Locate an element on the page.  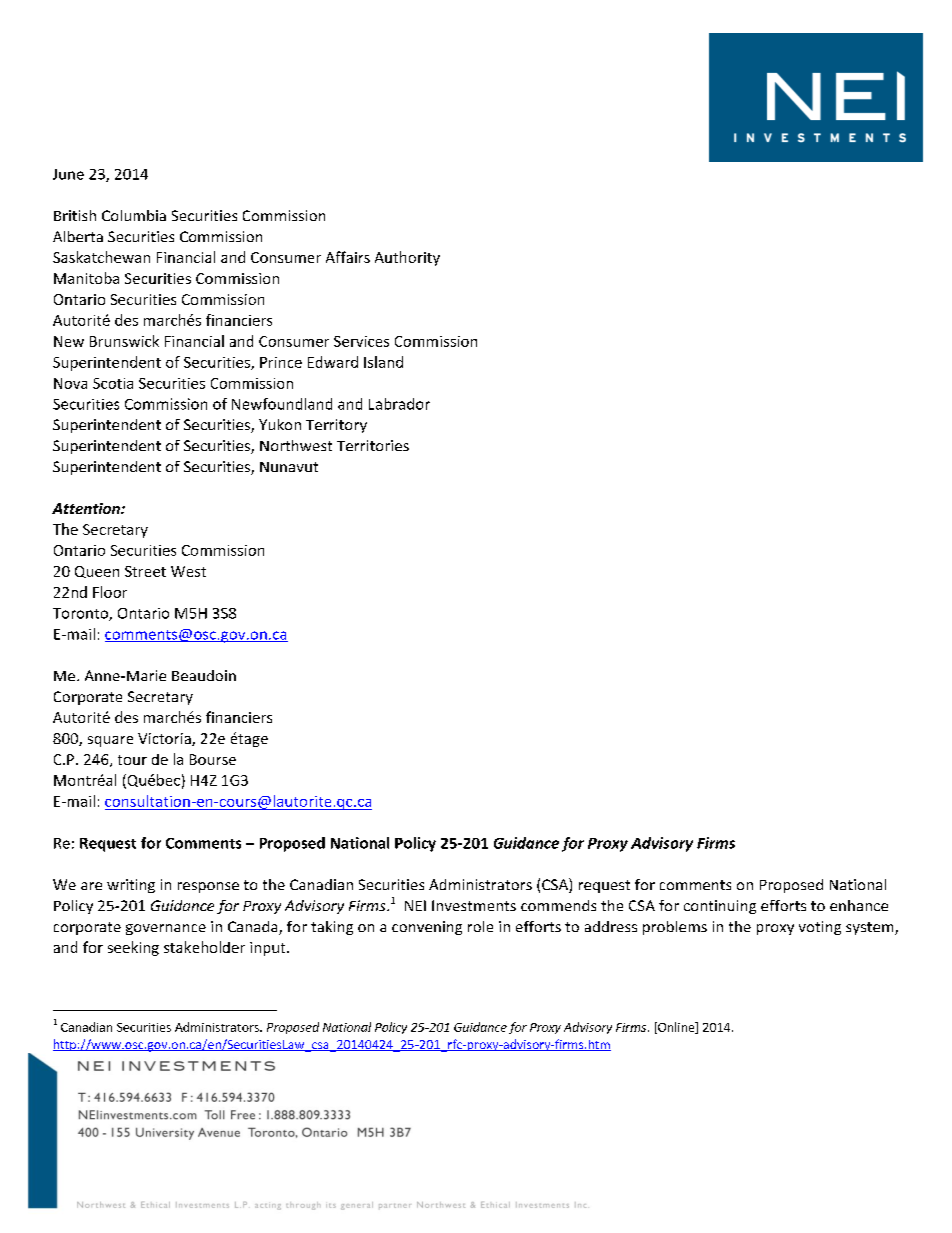
Online is located at coordinates (676, 1028).
